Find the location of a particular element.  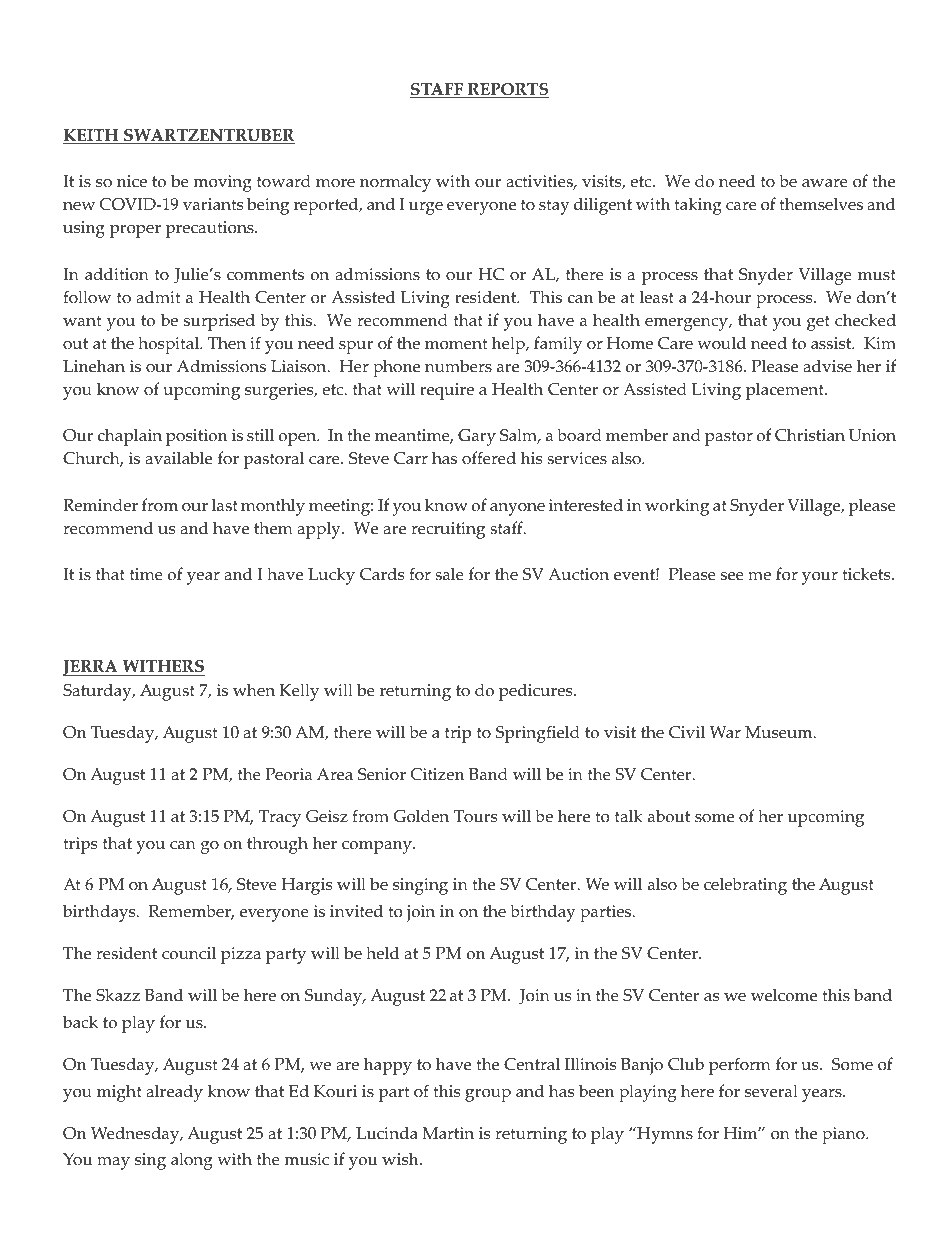

KEITH is located at coordinates (92, 136).
